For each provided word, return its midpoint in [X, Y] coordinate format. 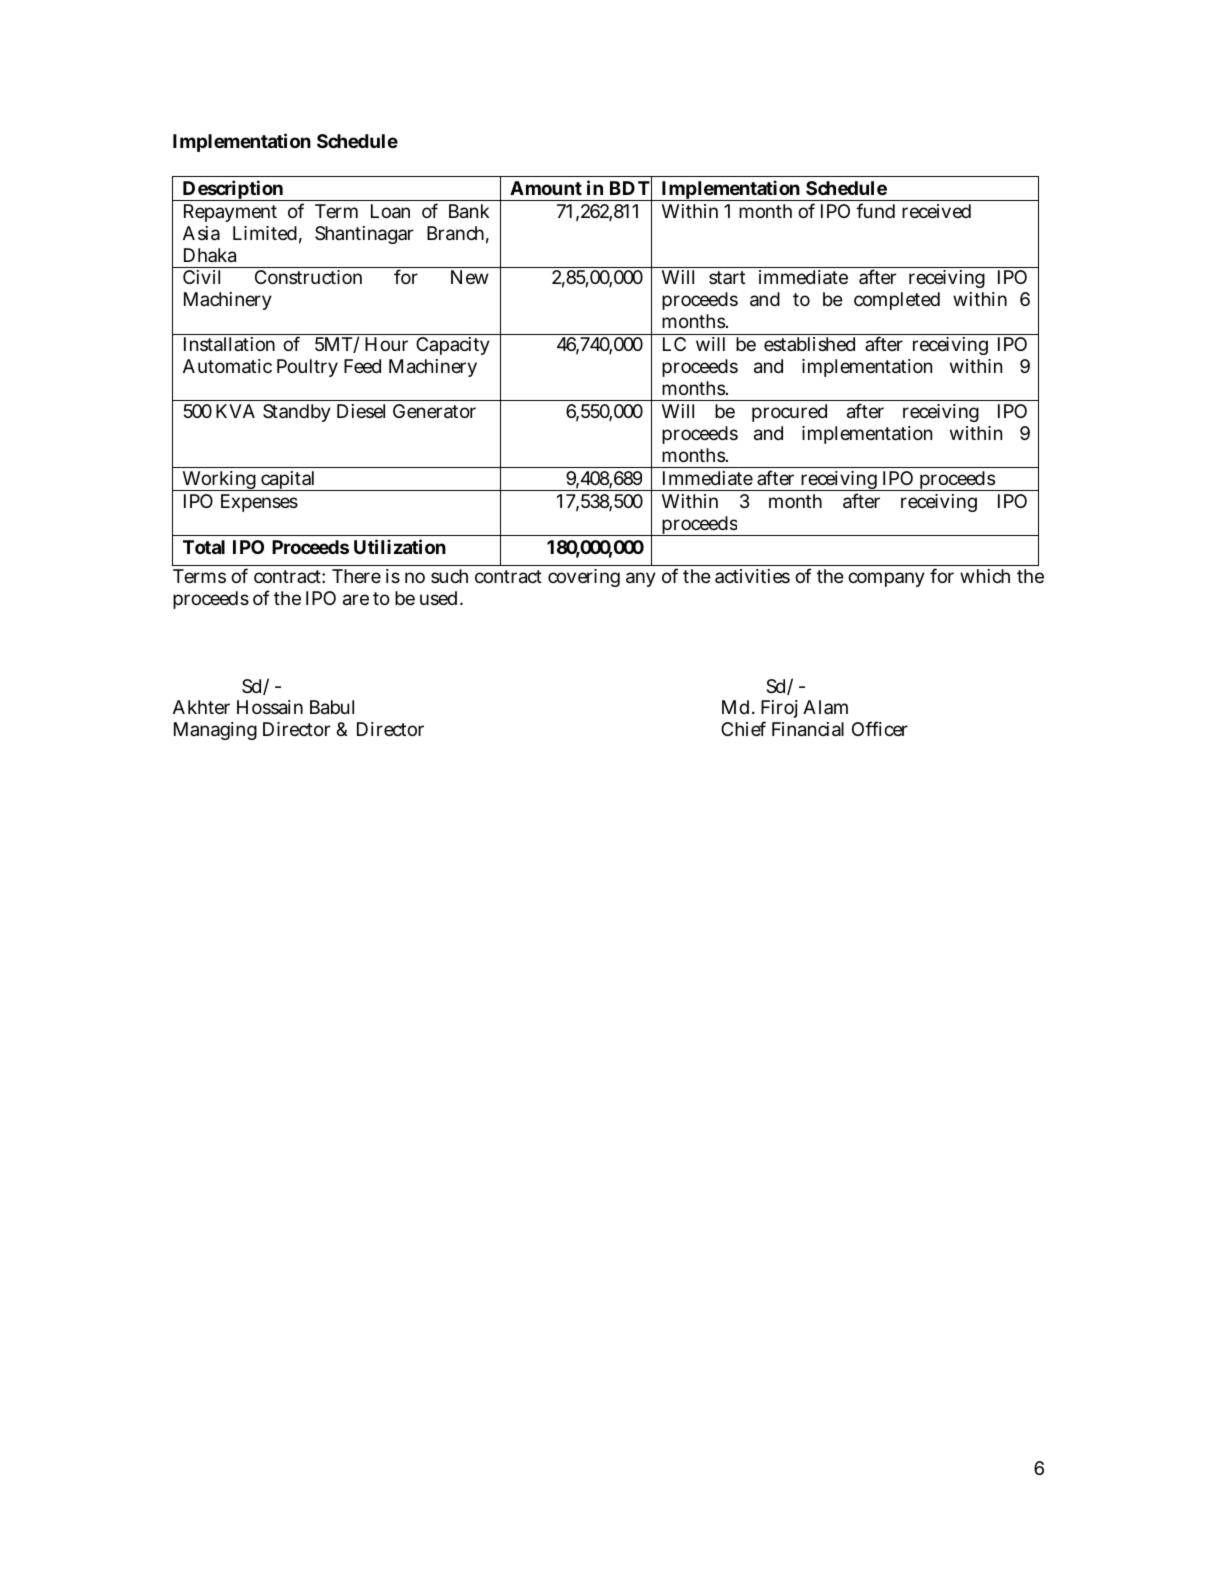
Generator [434, 411]
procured [789, 413]
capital [287, 481]
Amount [546, 188]
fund [875, 210]
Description [232, 190]
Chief [743, 728]
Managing [215, 731]
